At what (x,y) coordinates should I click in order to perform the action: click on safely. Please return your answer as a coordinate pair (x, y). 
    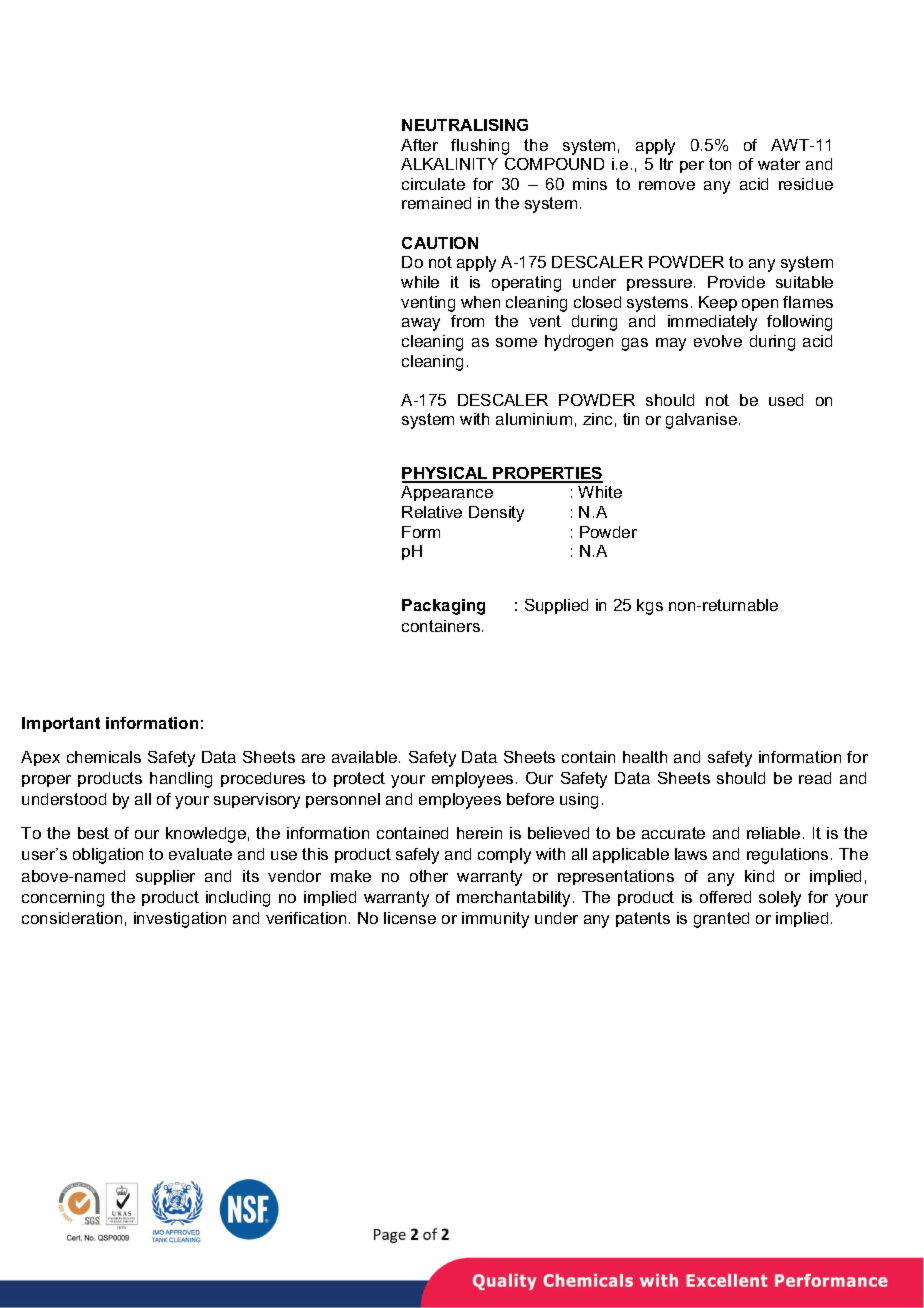
    Looking at the image, I should click on (417, 856).
